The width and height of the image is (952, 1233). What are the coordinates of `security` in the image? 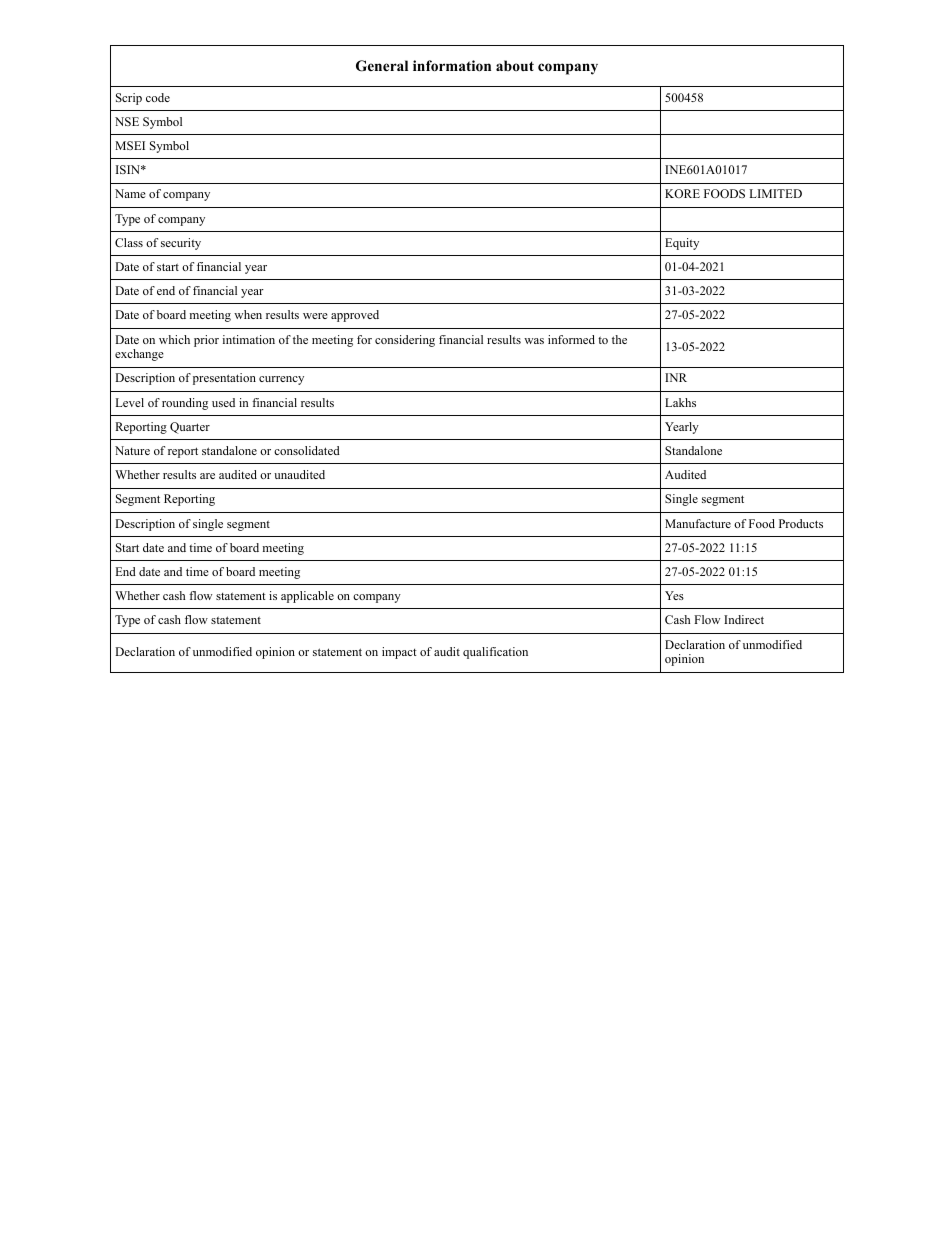 It's located at (181, 244).
